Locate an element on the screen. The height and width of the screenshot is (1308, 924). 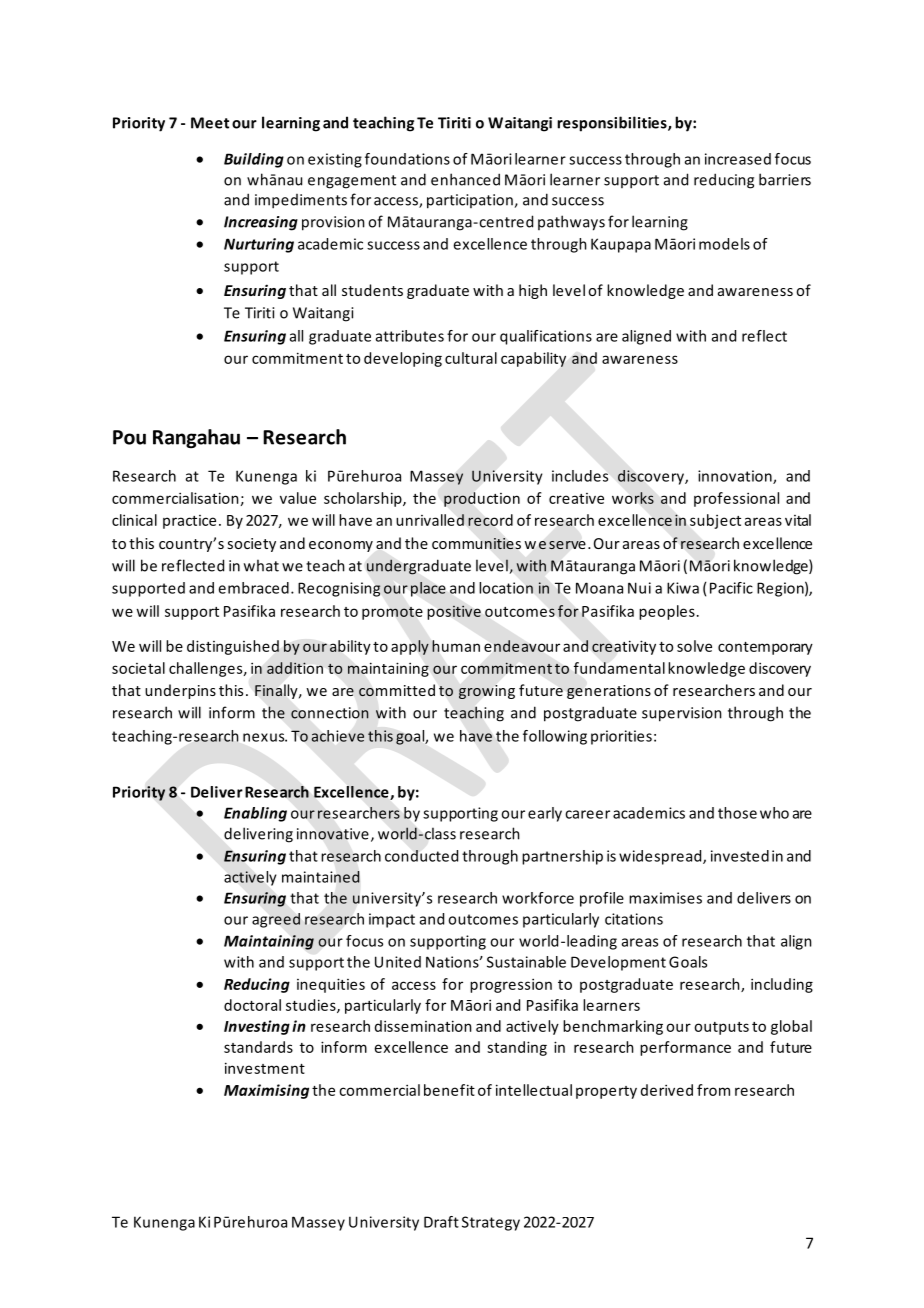
Maximising is located at coordinates (266, 1091).
